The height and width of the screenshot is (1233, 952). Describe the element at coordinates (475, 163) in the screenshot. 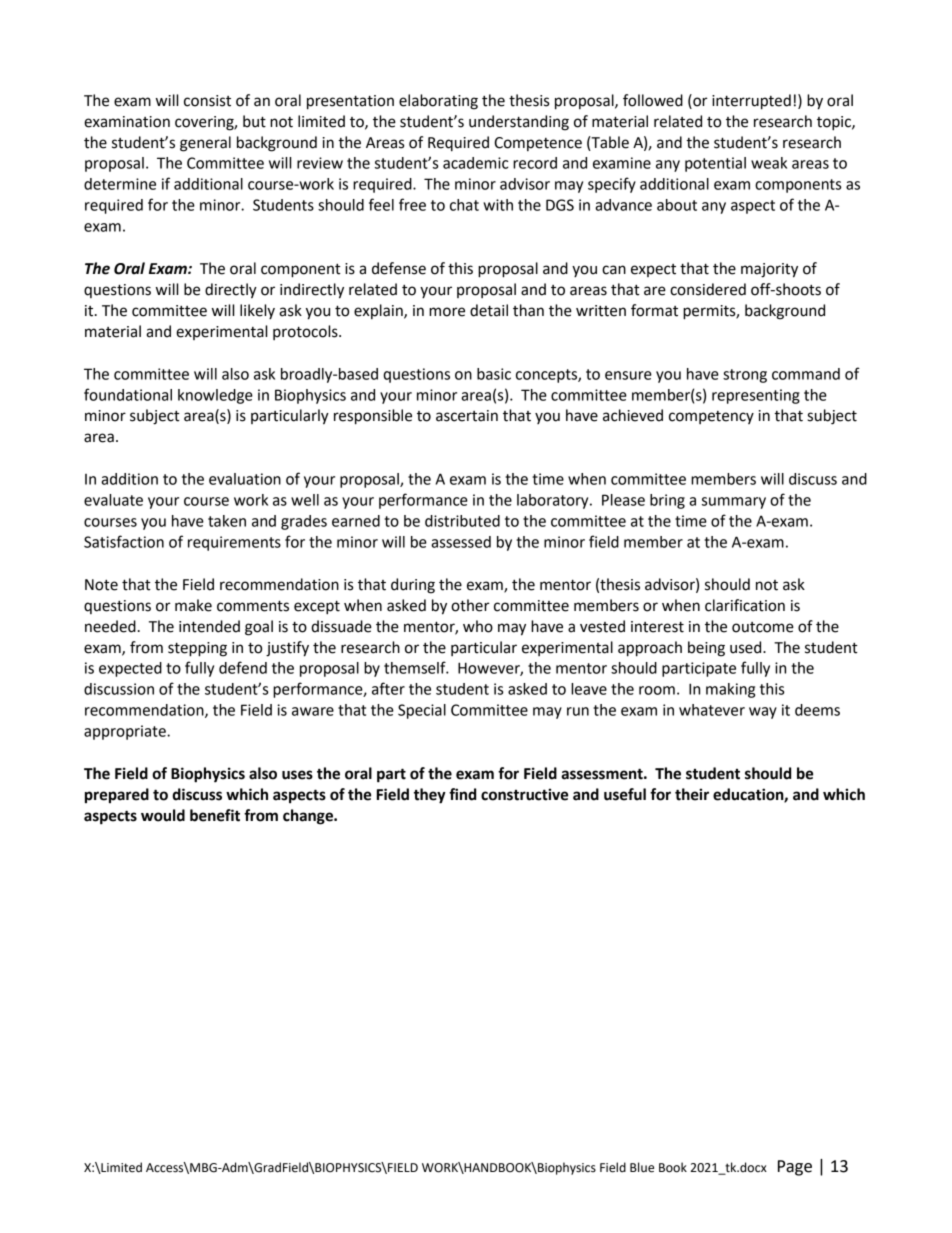

I see `academic` at that location.
